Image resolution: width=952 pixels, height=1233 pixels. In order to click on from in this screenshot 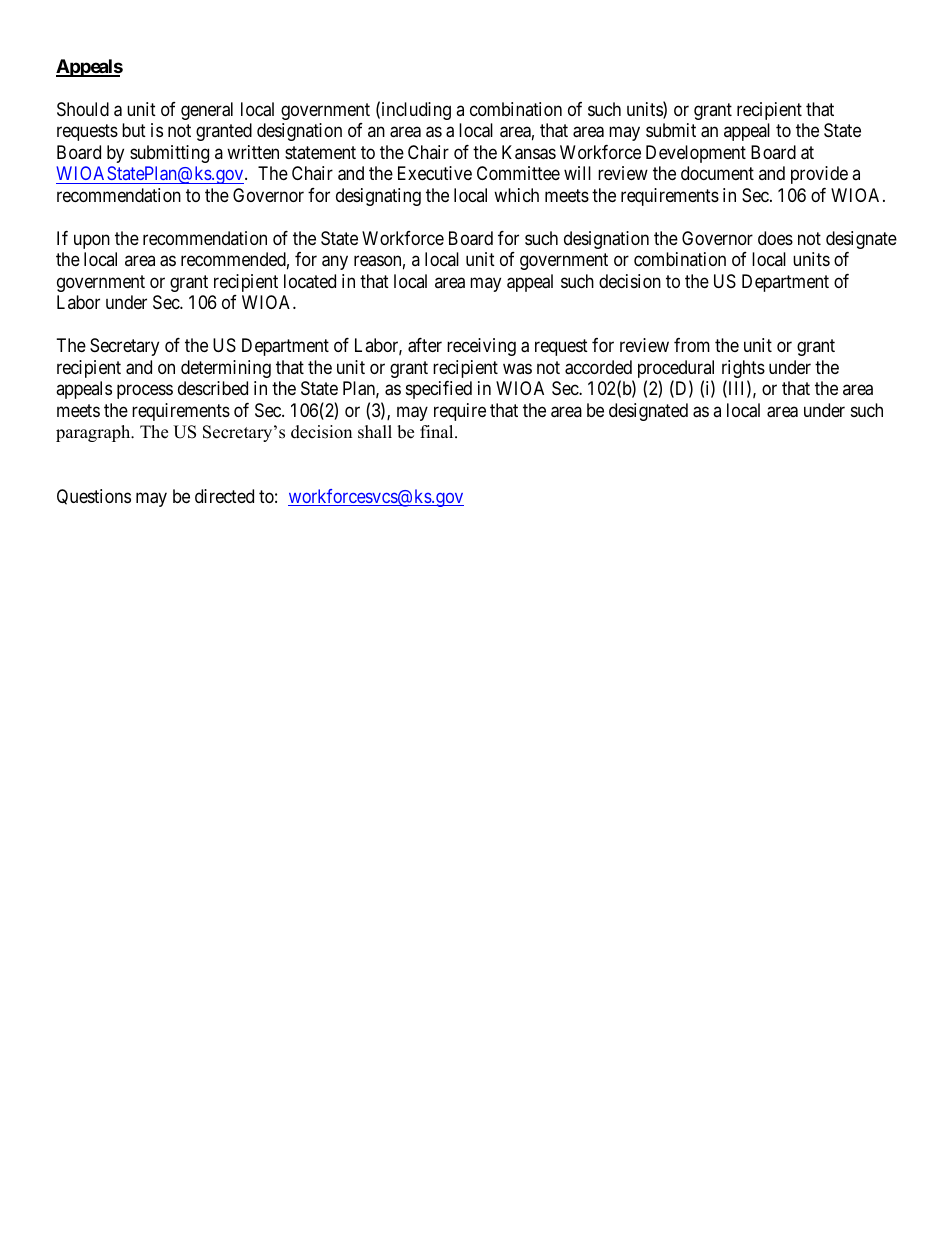, I will do `click(692, 345)`.
